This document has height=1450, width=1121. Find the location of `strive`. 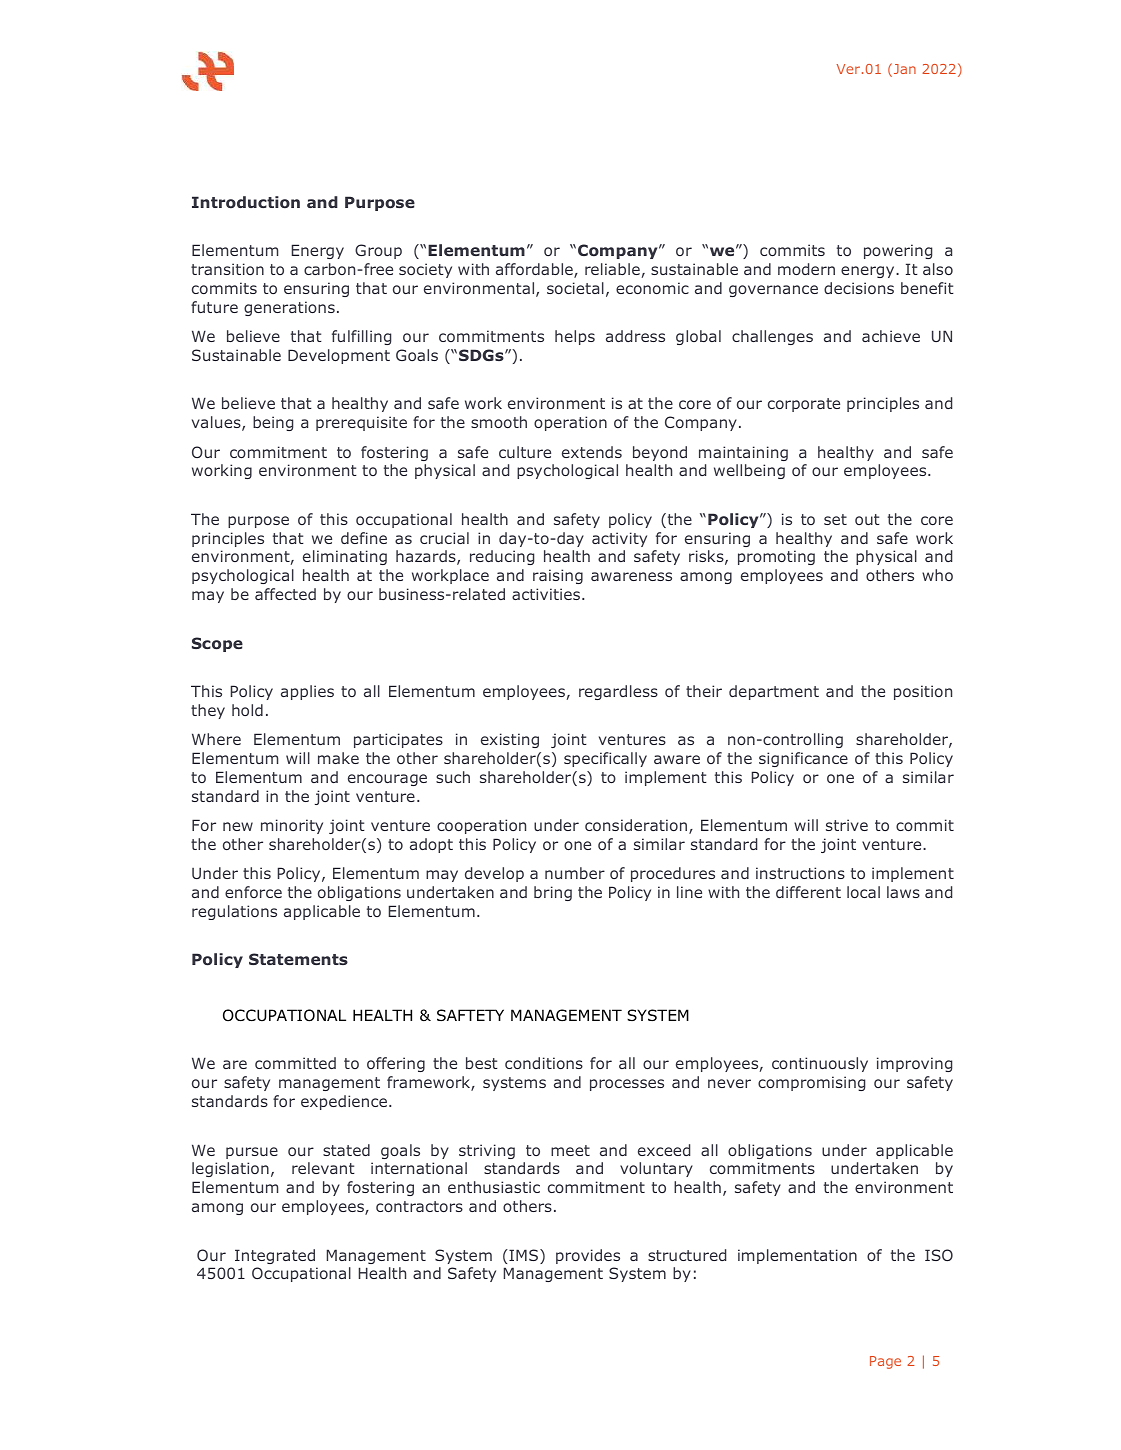

strive is located at coordinates (847, 825).
